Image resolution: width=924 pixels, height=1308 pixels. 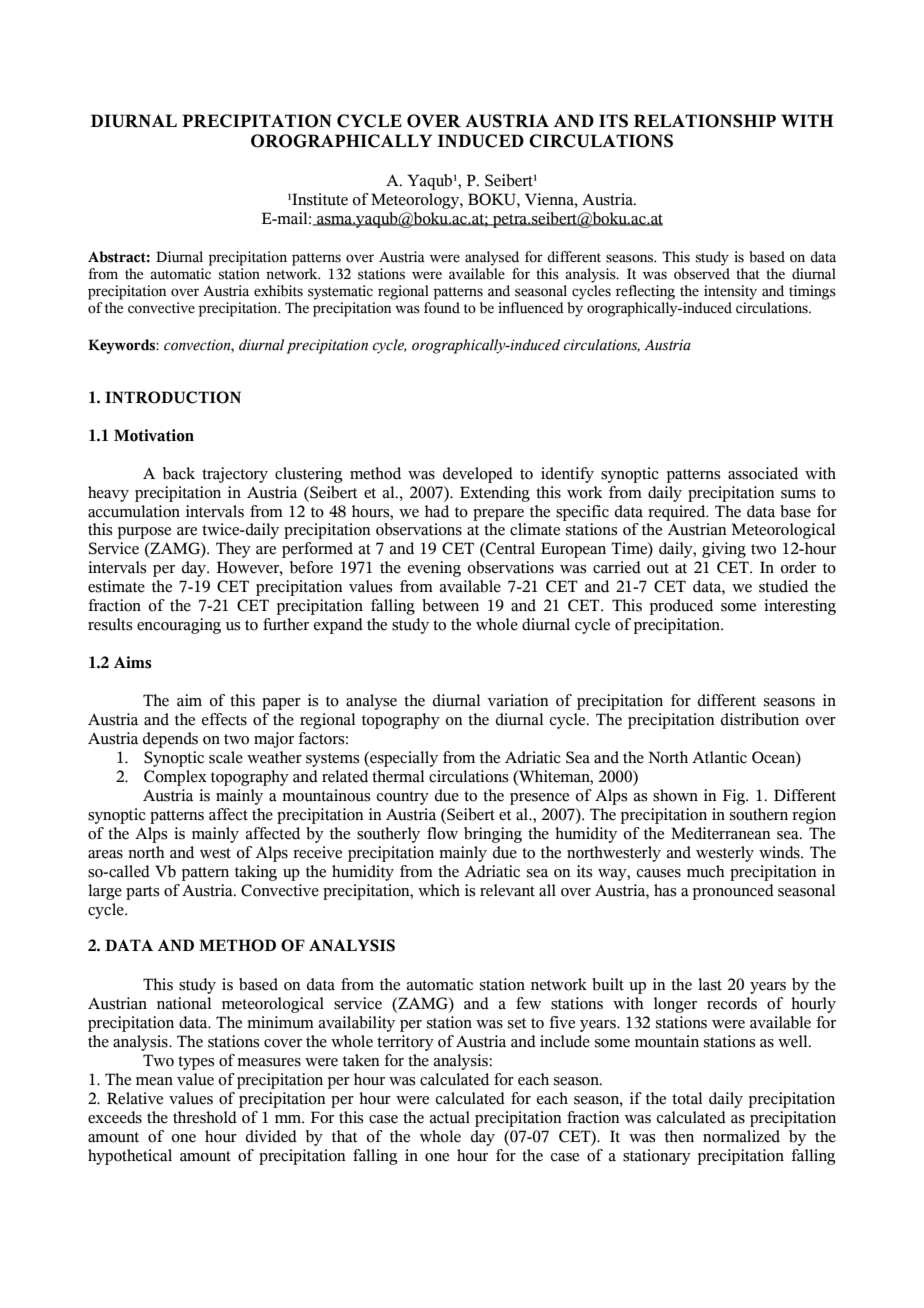 I want to click on between, so click(x=450, y=605).
